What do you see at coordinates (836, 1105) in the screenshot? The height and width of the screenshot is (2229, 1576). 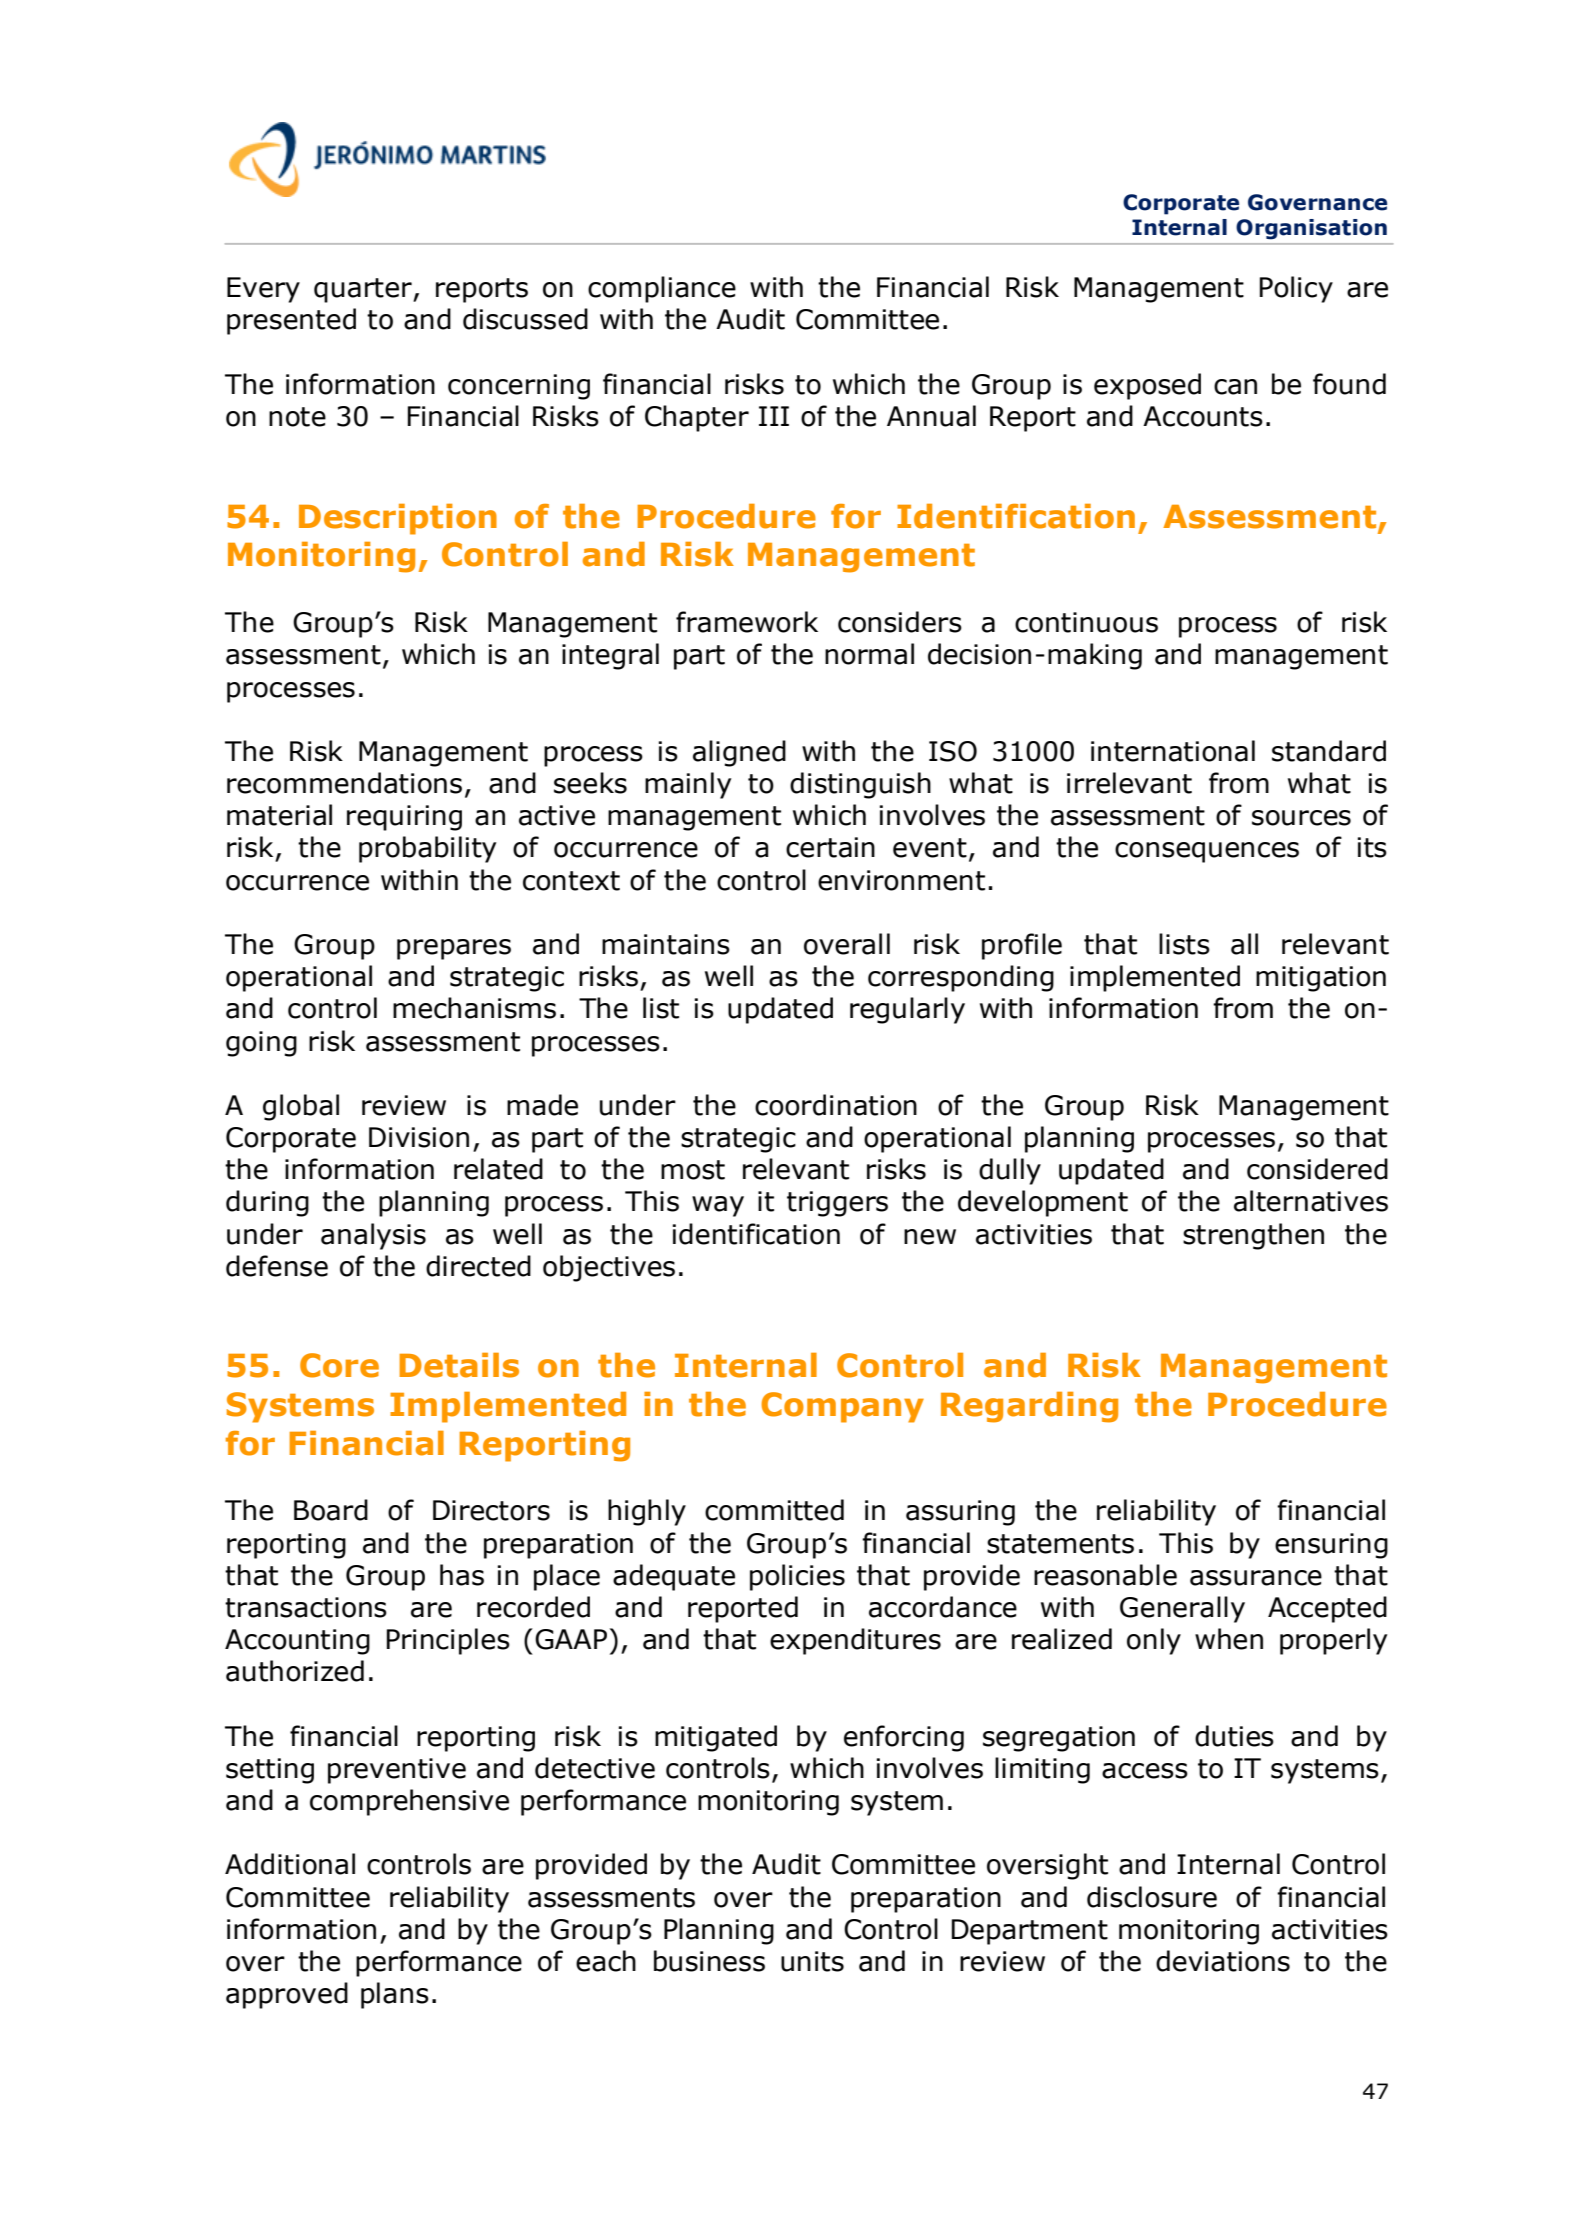 I see `coordination` at bounding box center [836, 1105].
